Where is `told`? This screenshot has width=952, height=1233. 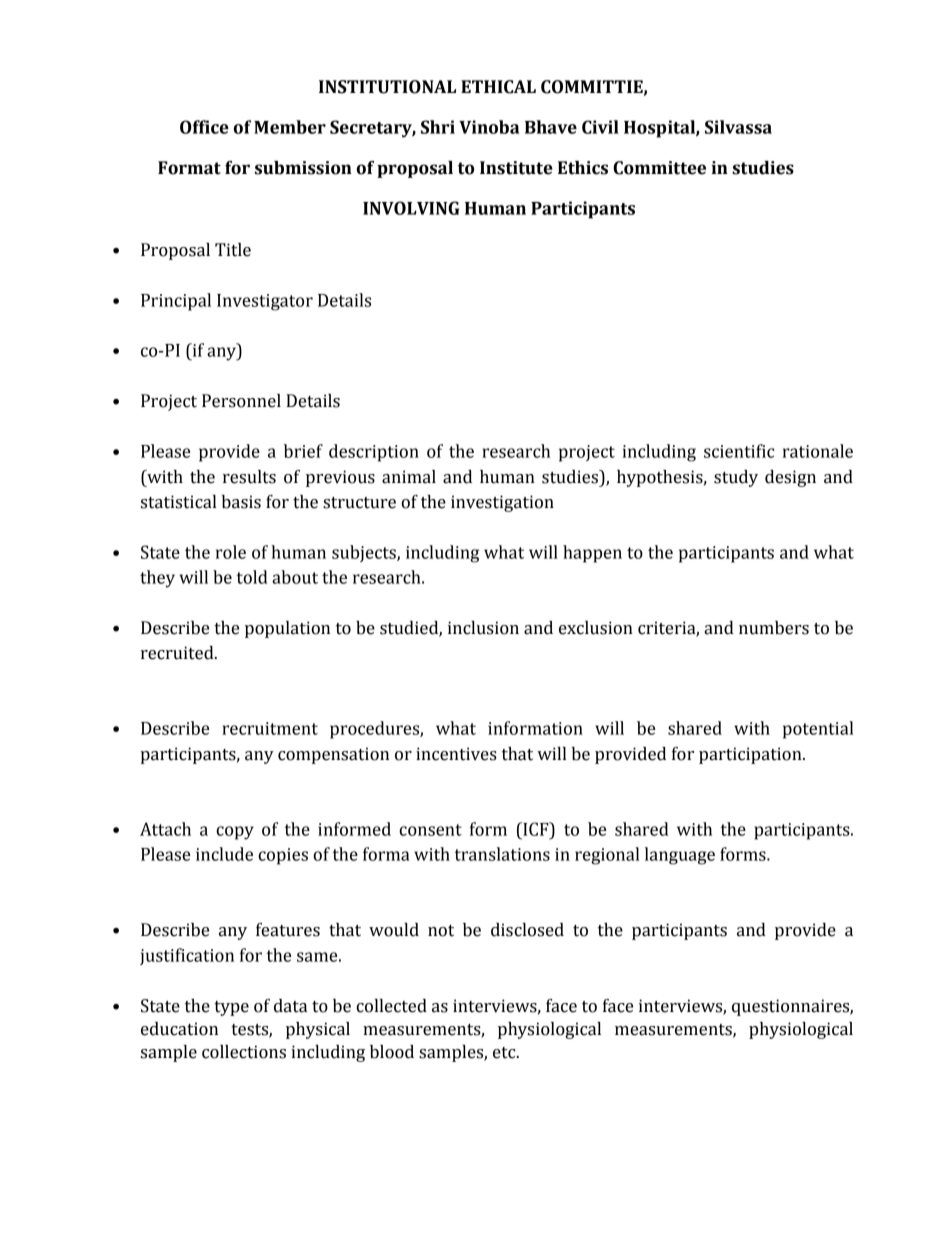 told is located at coordinates (252, 577).
